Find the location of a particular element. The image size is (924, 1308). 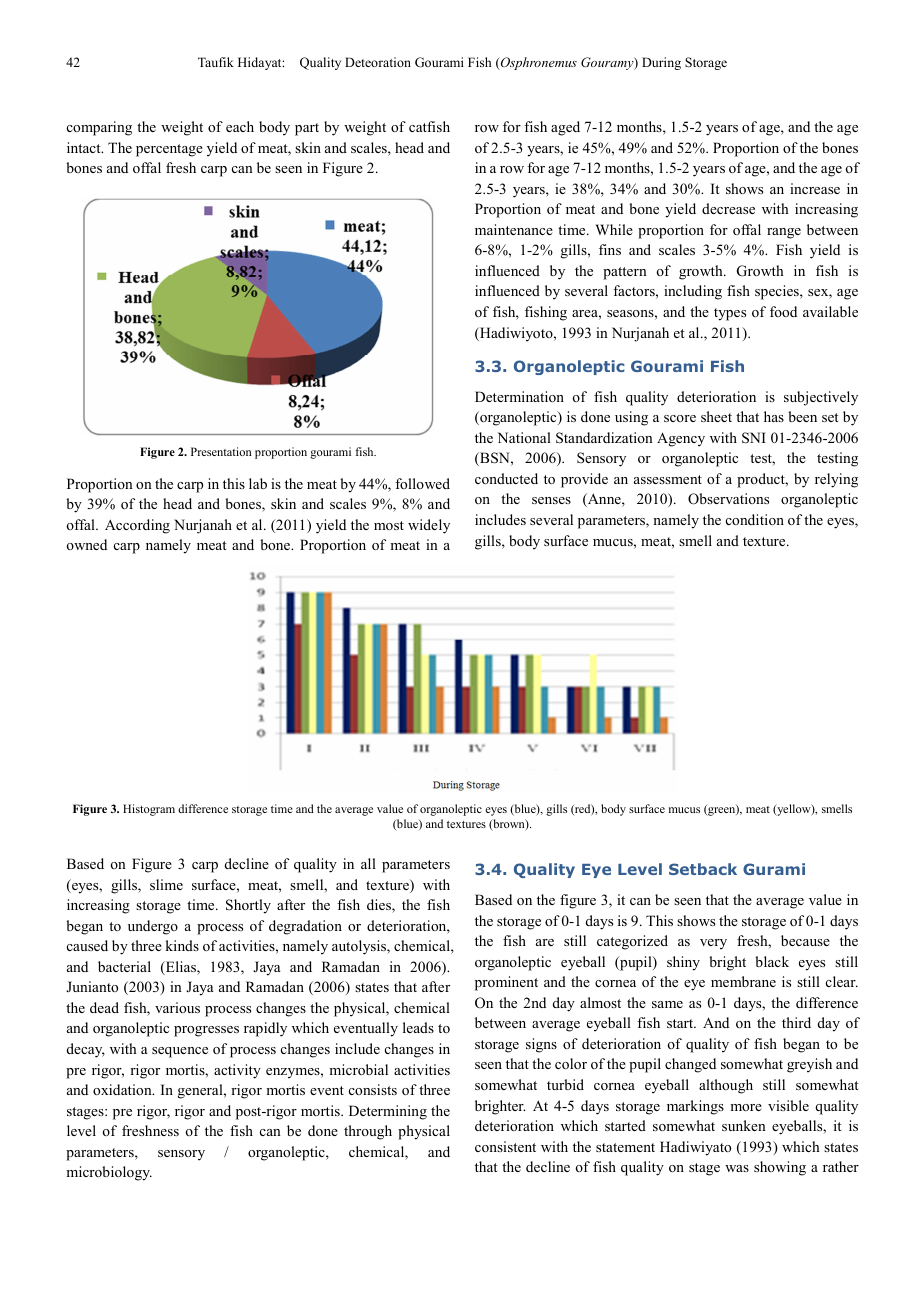

sunken is located at coordinates (744, 1125).
